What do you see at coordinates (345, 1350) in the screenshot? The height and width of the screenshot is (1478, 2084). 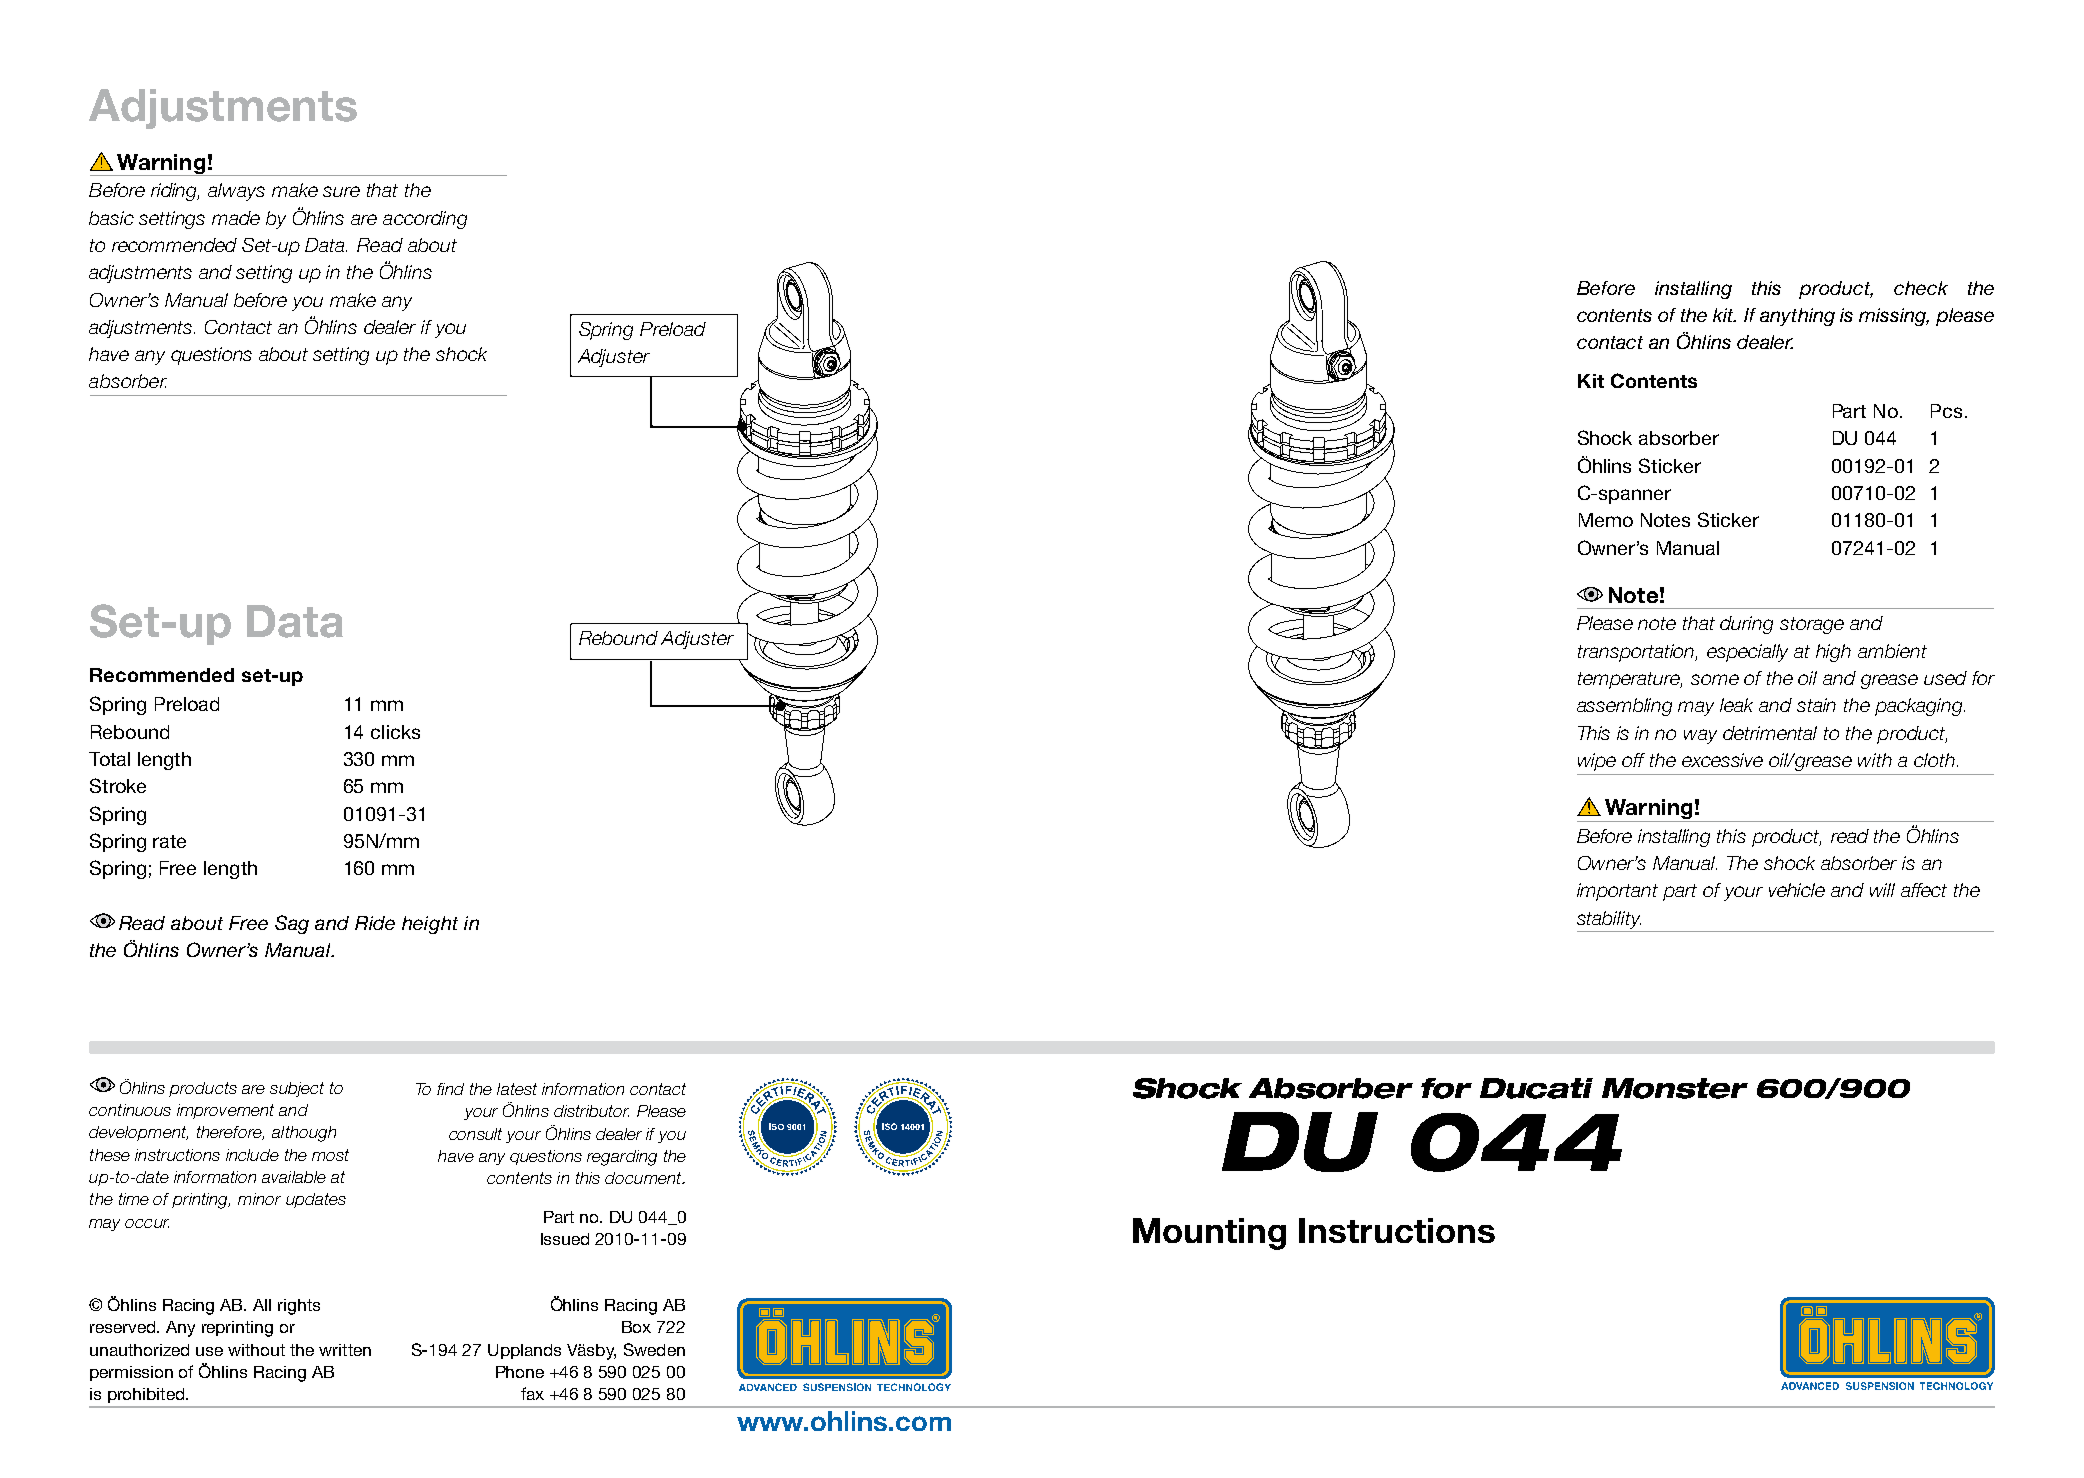 I see `written` at bounding box center [345, 1350].
